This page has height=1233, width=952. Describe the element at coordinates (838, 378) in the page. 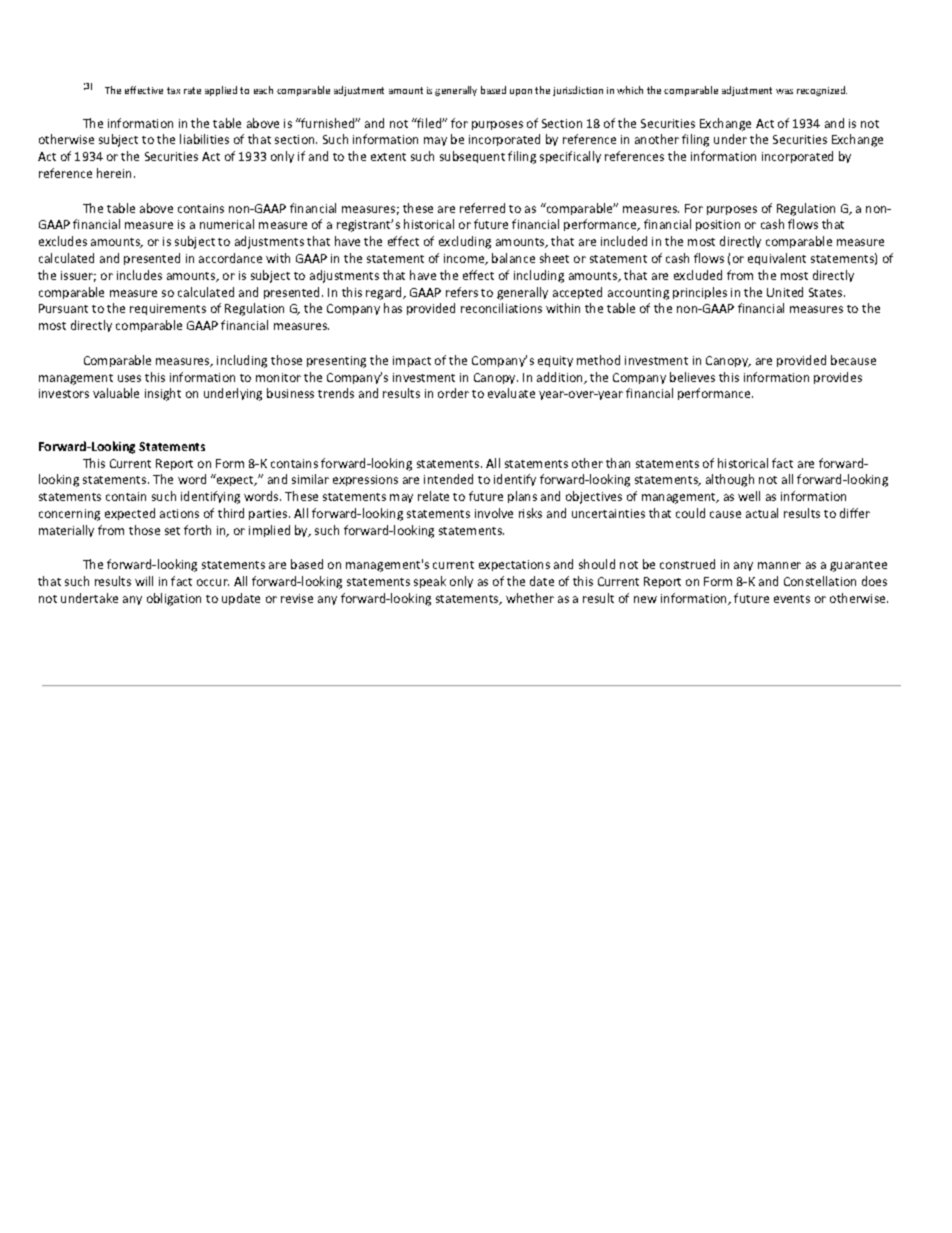

I see `provides` at that location.
